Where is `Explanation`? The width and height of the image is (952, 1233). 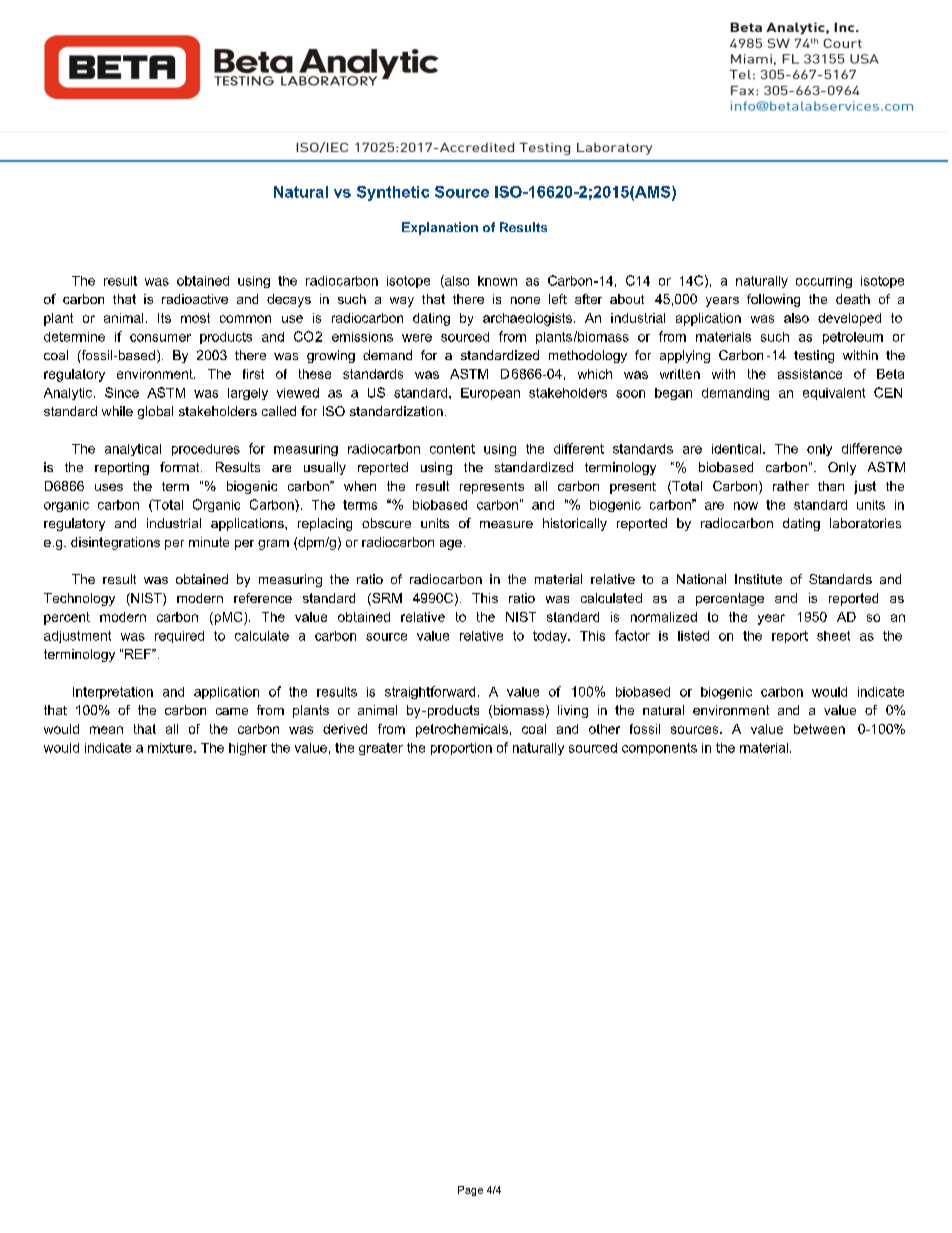
Explanation is located at coordinates (440, 228).
